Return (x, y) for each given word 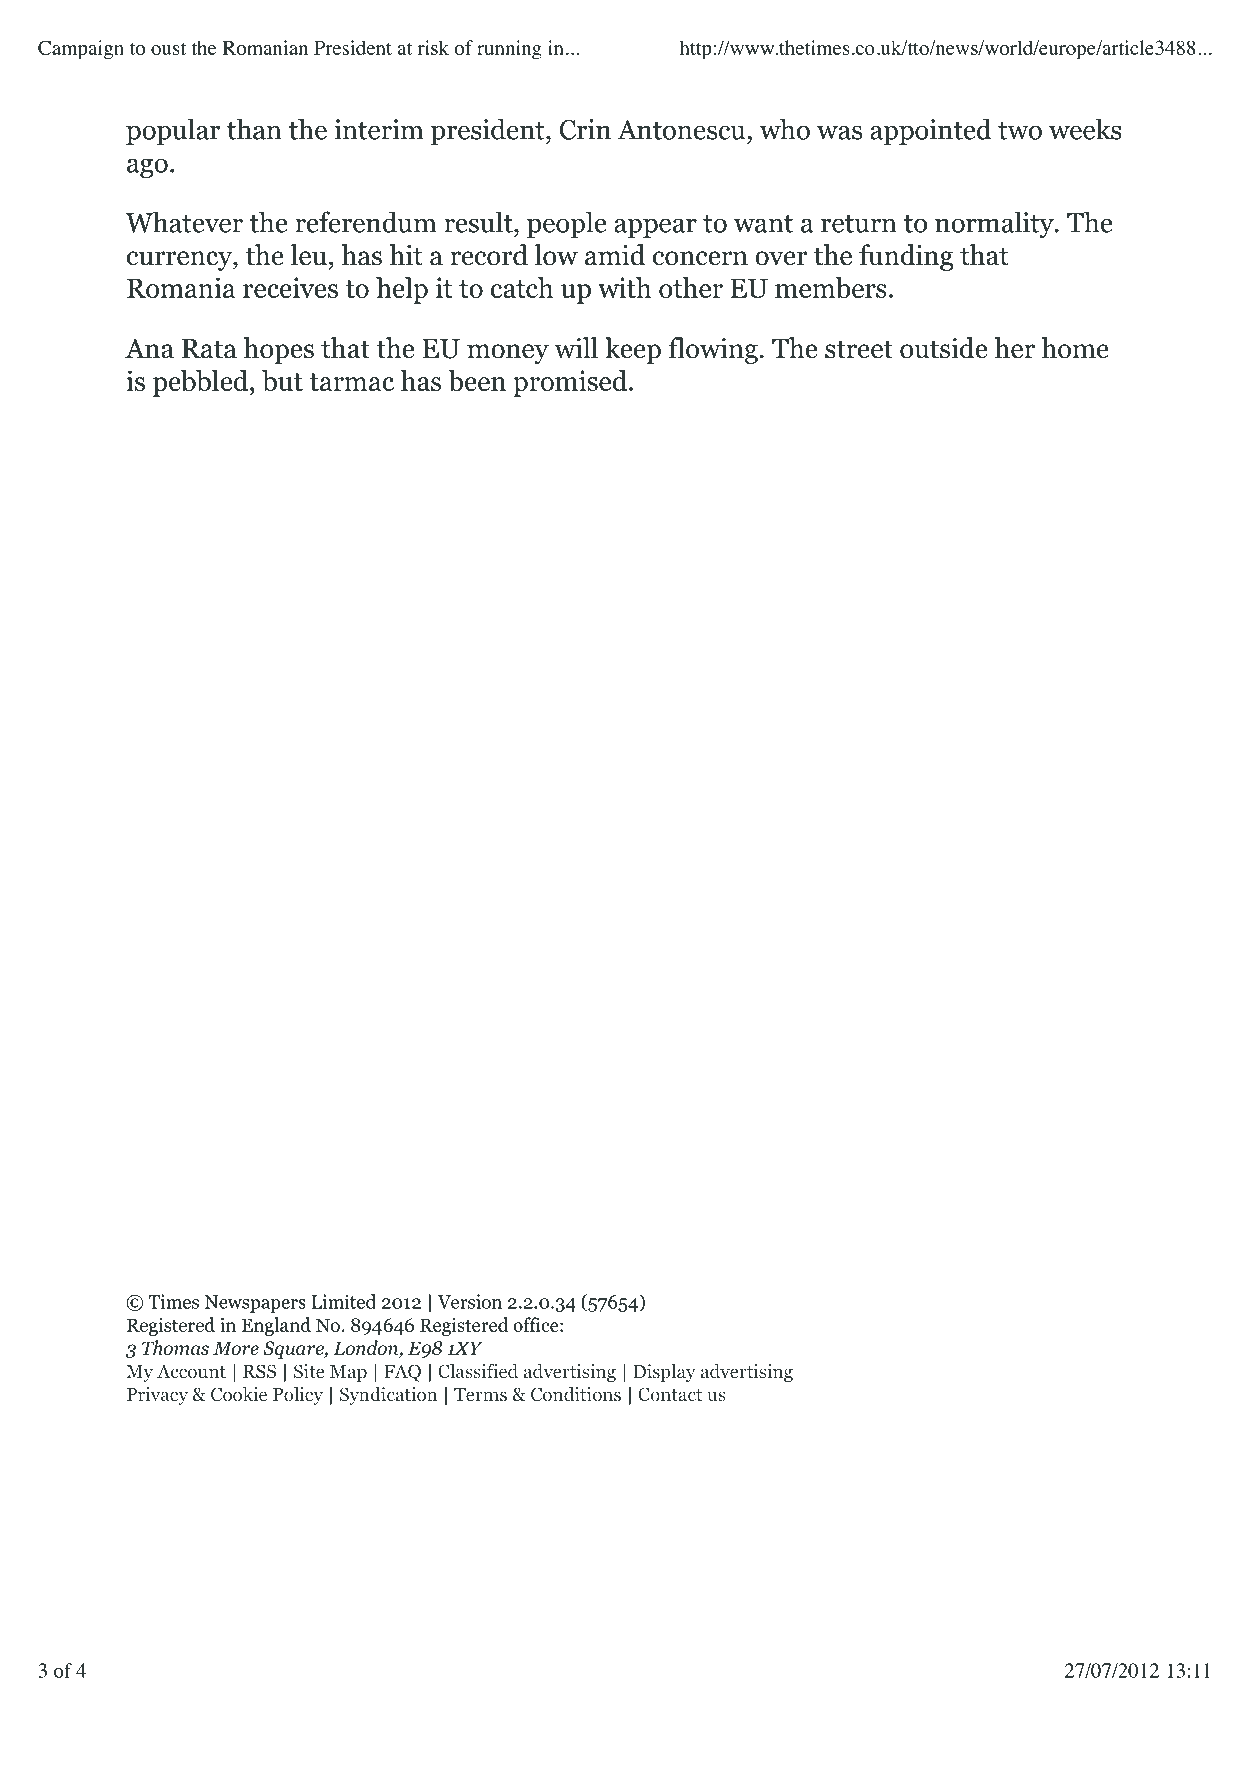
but (282, 381)
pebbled (202, 383)
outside (943, 348)
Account (191, 1371)
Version (469, 1301)
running (509, 50)
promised (571, 383)
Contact (670, 1394)
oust (168, 49)
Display (664, 1373)
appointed (931, 131)
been (477, 381)
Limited (343, 1301)
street (859, 349)
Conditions (576, 1394)
